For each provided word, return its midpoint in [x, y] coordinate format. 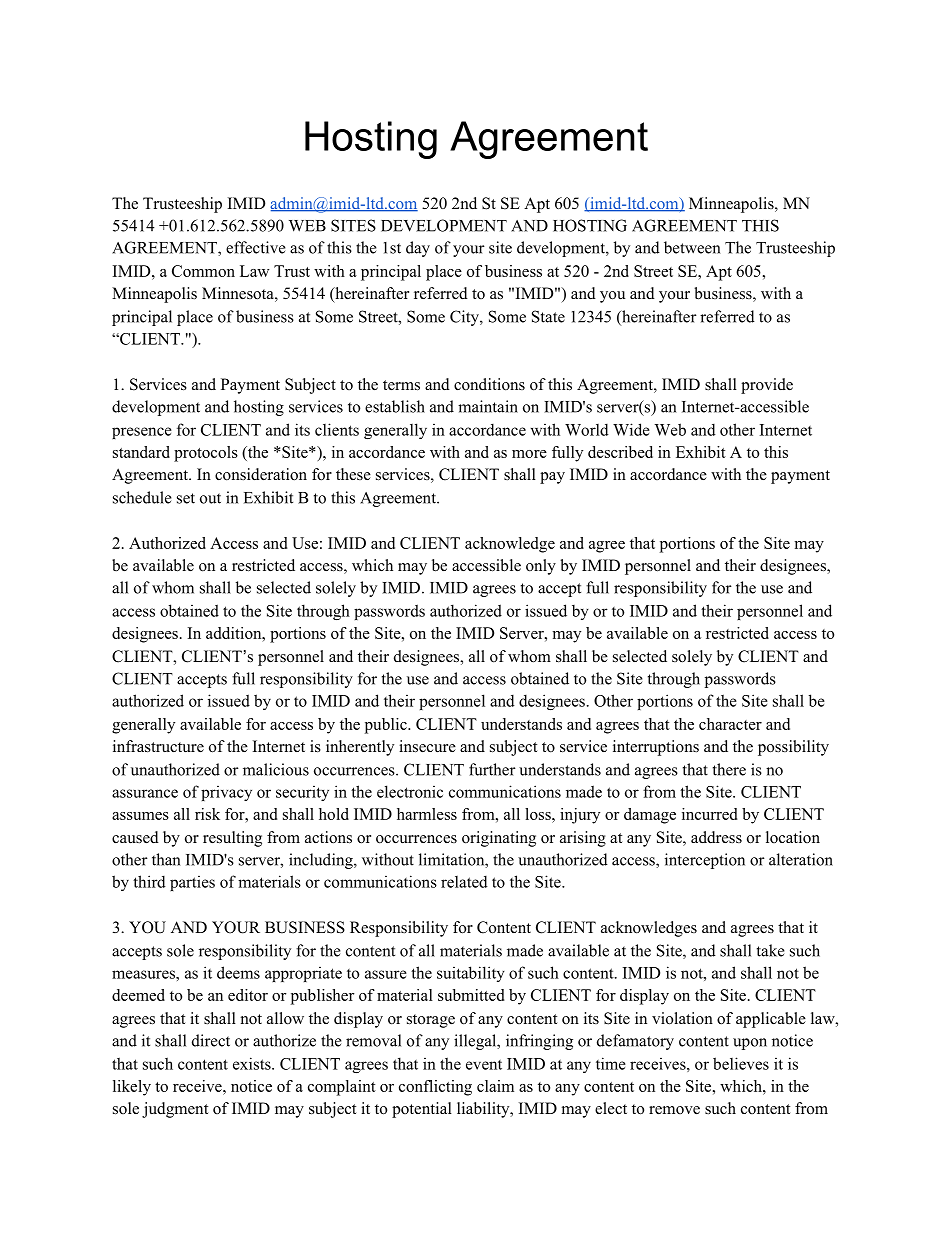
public [387, 726]
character [730, 724]
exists [253, 1063]
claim [495, 1086]
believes [741, 1063]
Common [203, 271]
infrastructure [158, 746]
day [418, 249]
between [692, 247]
